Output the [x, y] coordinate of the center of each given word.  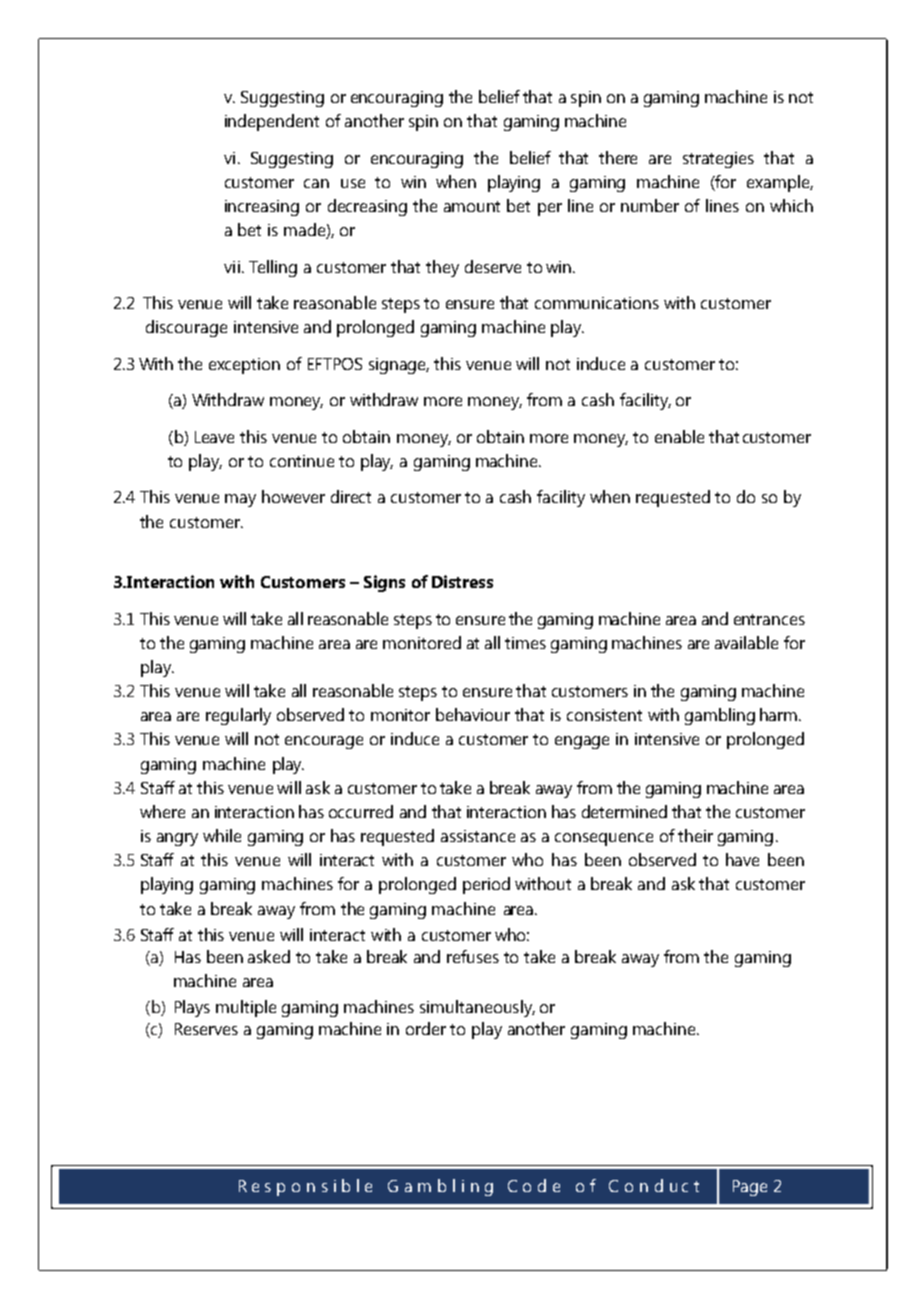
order [426, 1028]
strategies [718, 160]
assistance [478, 836]
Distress [462, 581]
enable [679, 436]
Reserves [206, 1029]
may [240, 500]
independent [272, 122]
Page [750, 1188]
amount [472, 206]
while [222, 835]
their [695, 835]
